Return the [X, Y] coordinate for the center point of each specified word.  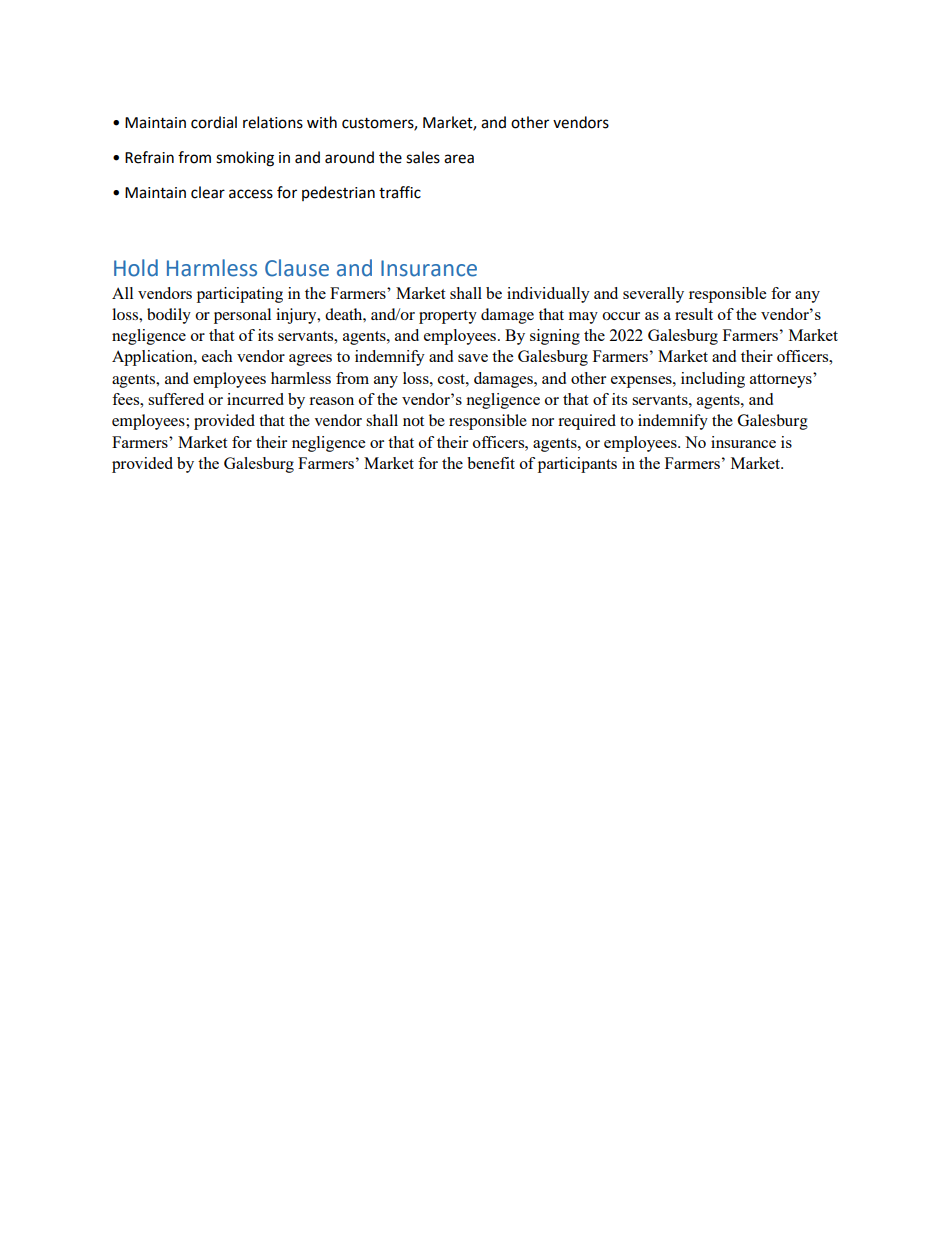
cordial [214, 122]
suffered [176, 399]
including [713, 380]
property [448, 317]
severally [653, 295]
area [459, 159]
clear [208, 192]
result [694, 314]
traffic [400, 192]
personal [242, 316]
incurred [255, 399]
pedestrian [338, 193]
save [473, 358]
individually [548, 295]
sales [423, 157]
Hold [136, 268]
